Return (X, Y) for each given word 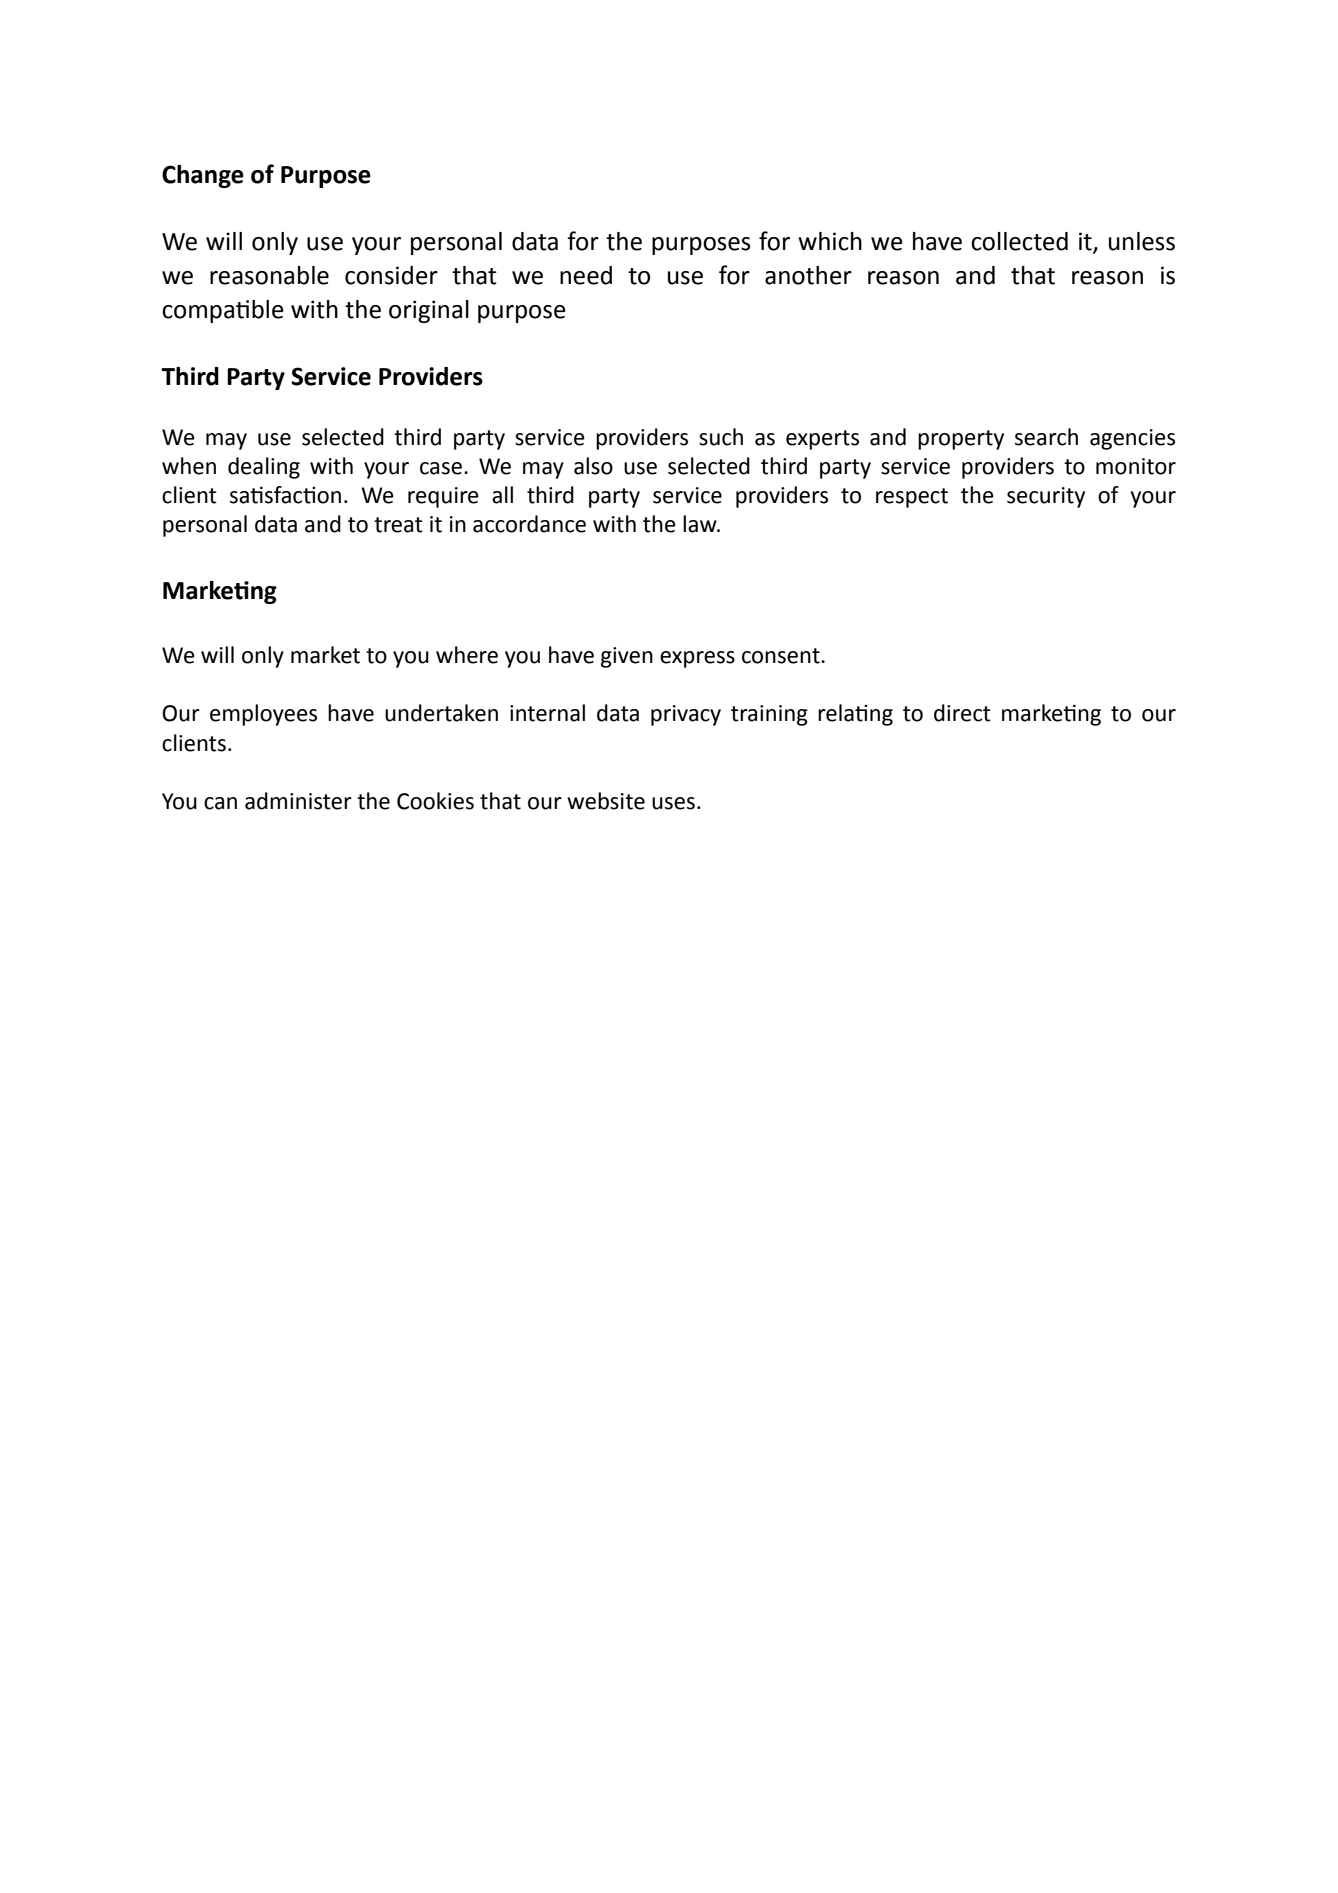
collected (1019, 241)
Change (203, 176)
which (830, 241)
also (593, 466)
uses (673, 803)
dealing (264, 468)
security (1046, 497)
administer (298, 801)
